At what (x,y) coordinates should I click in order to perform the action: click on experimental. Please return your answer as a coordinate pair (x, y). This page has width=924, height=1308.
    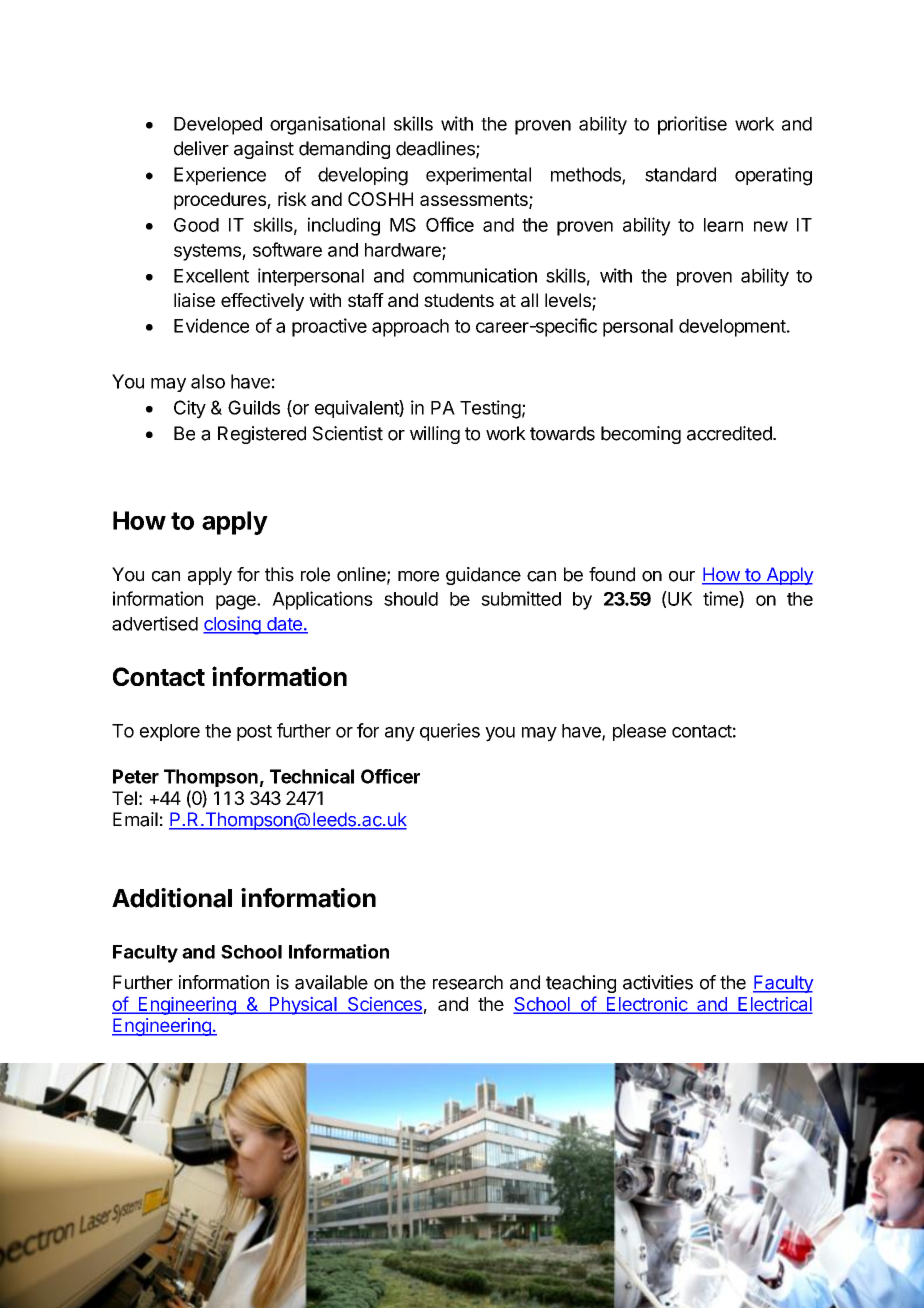
    Looking at the image, I should click on (478, 176).
